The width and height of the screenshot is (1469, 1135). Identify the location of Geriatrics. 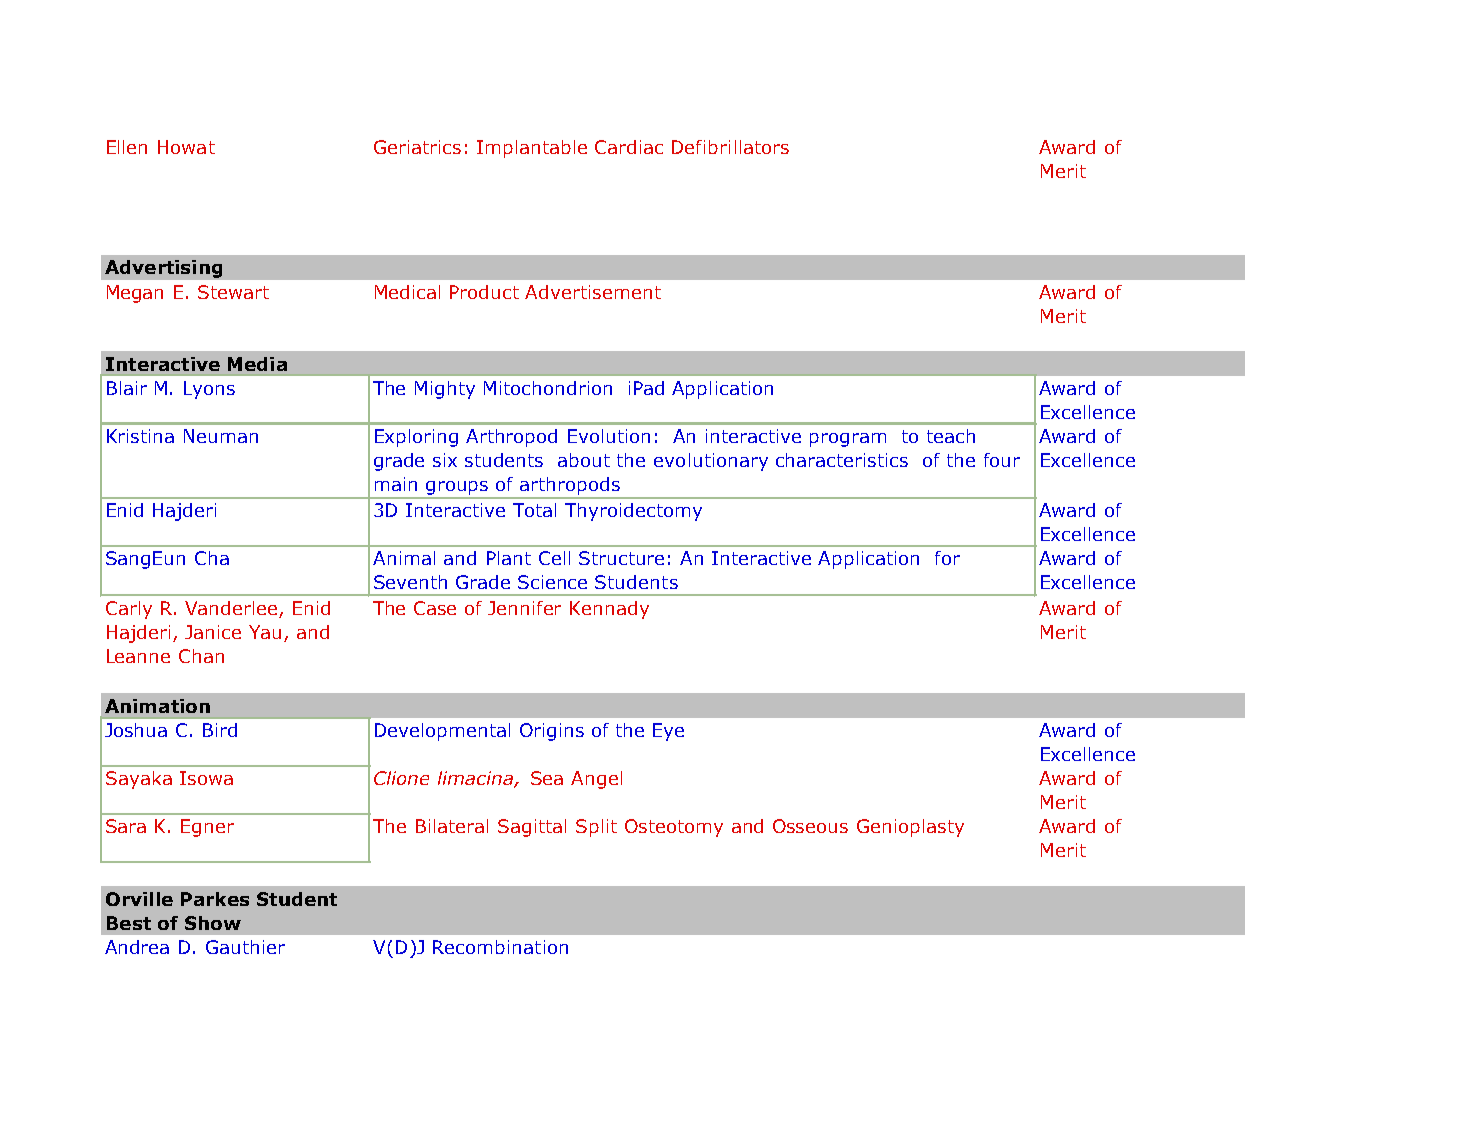
(417, 147).
